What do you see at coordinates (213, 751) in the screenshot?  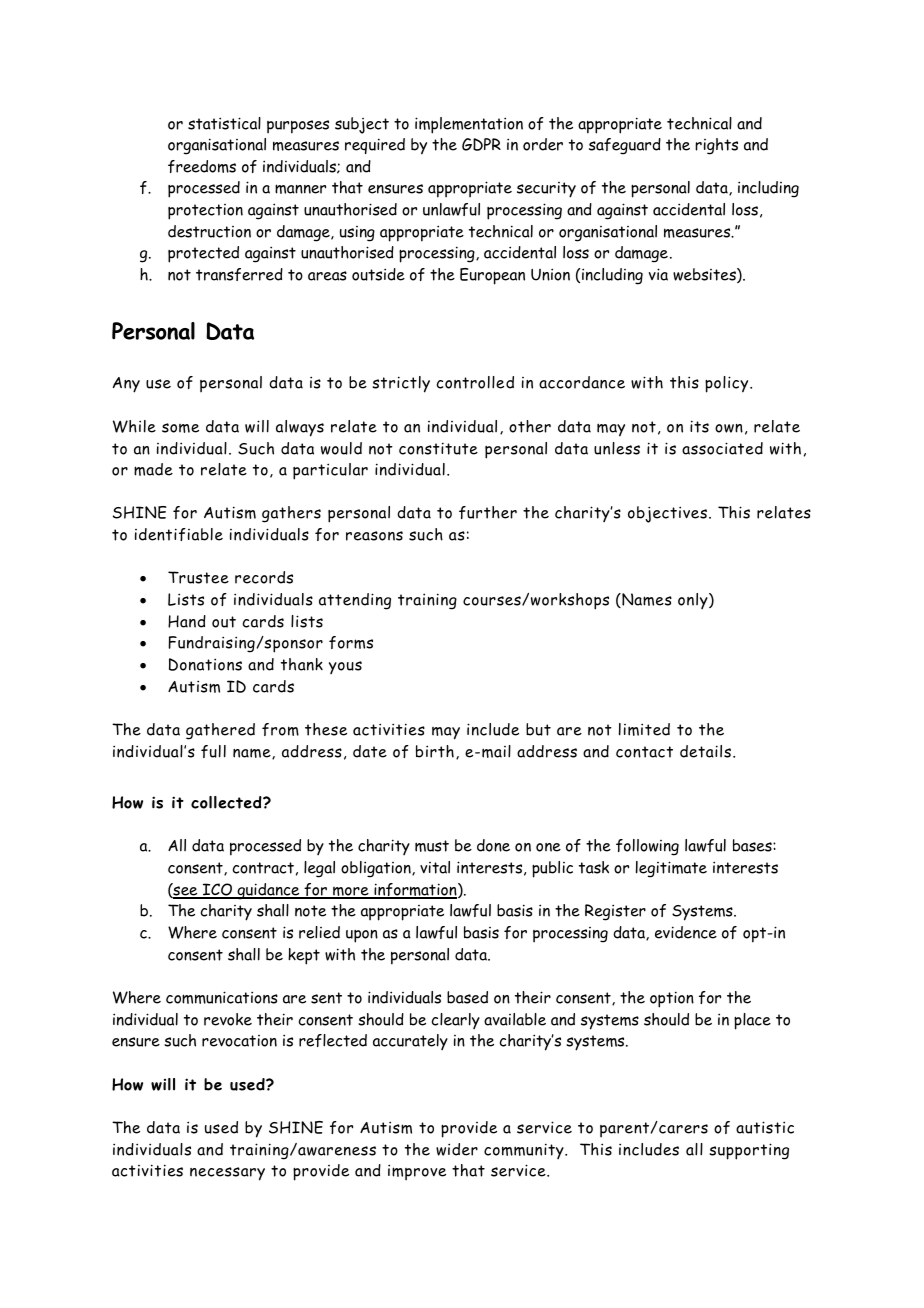 I see `full` at bounding box center [213, 751].
